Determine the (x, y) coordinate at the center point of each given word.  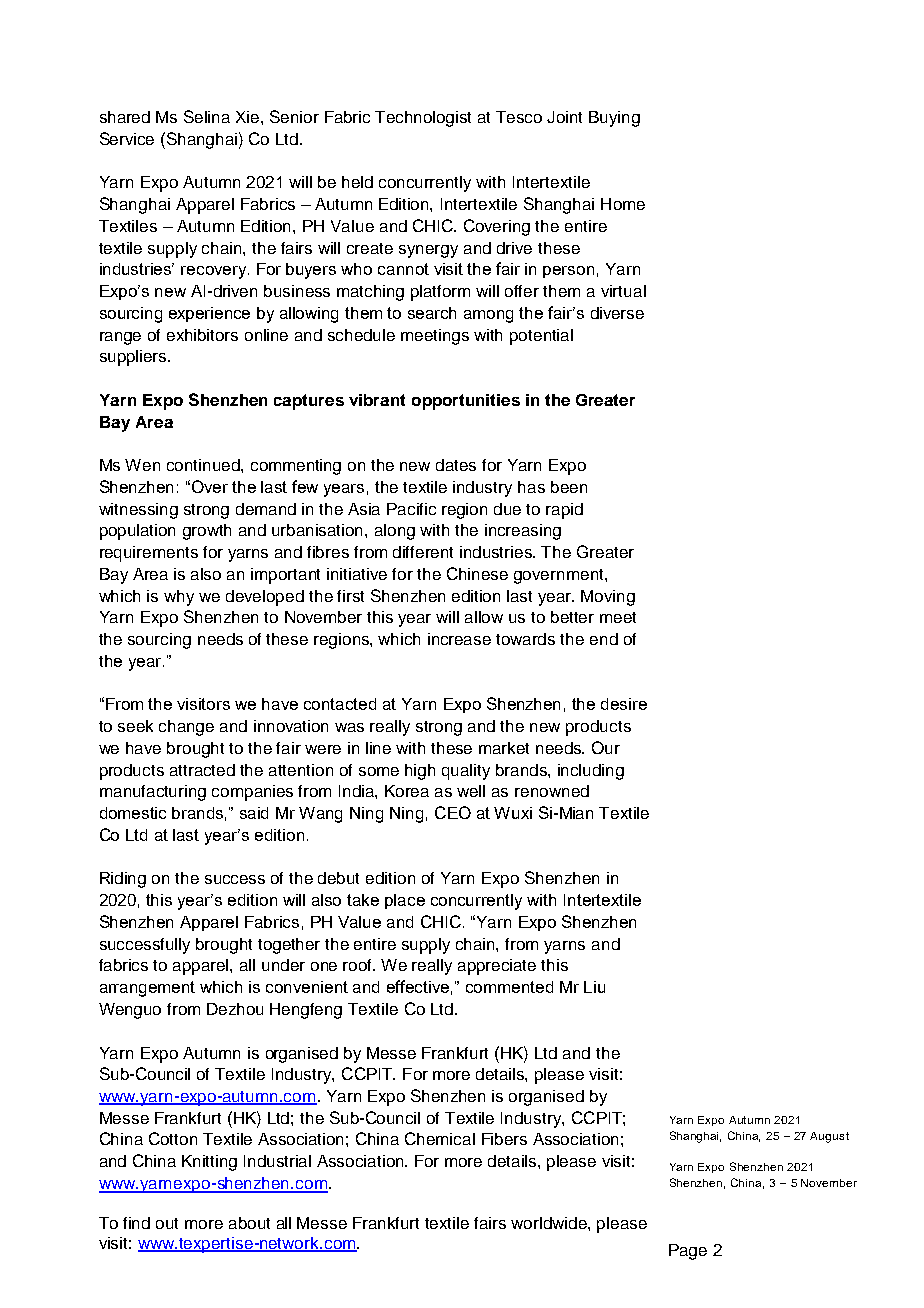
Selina (207, 116)
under (283, 965)
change (186, 728)
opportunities (466, 402)
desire (624, 704)
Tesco (519, 117)
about (249, 1223)
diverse (617, 313)
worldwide (550, 1223)
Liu (594, 987)
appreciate (497, 967)
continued (204, 465)
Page (688, 1252)
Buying (614, 119)
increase (459, 639)
